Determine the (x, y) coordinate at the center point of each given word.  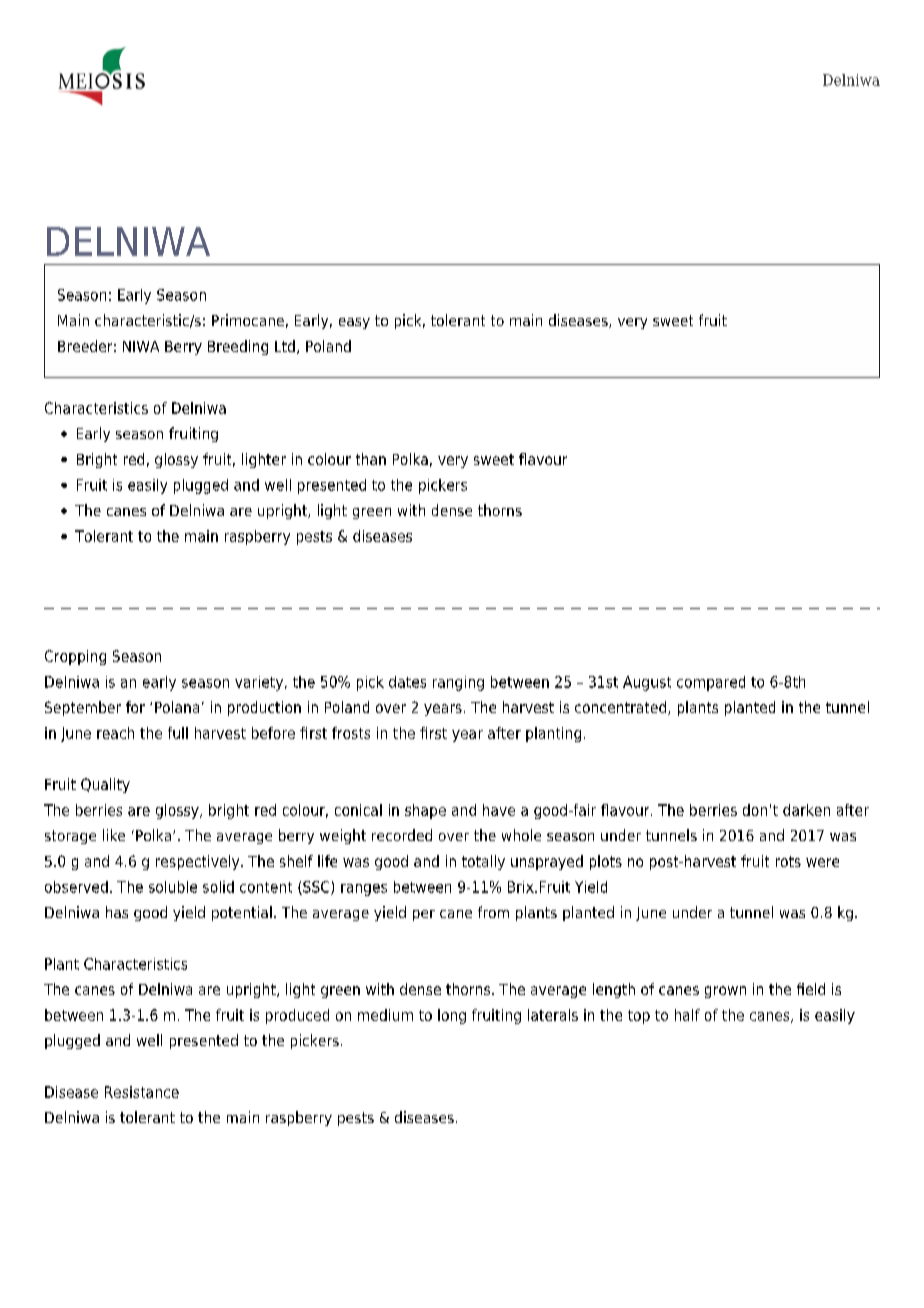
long (452, 1016)
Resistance (142, 1092)
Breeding (238, 347)
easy (354, 323)
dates (407, 682)
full (178, 733)
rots (788, 861)
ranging (458, 683)
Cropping (75, 657)
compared (711, 683)
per (424, 915)
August (647, 683)
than (371, 459)
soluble (173, 887)
